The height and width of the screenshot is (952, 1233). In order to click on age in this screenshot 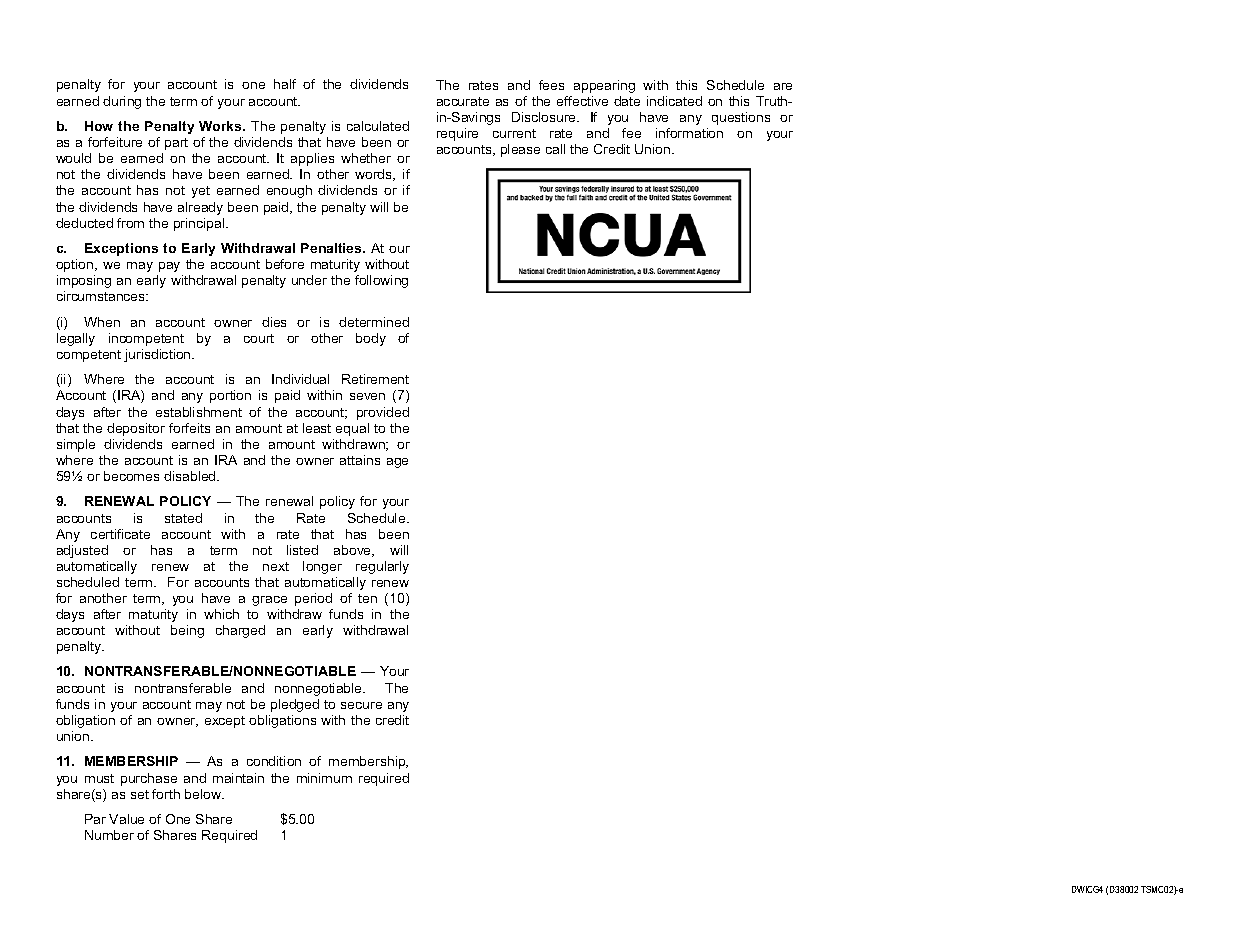, I will do `click(397, 463)`.
